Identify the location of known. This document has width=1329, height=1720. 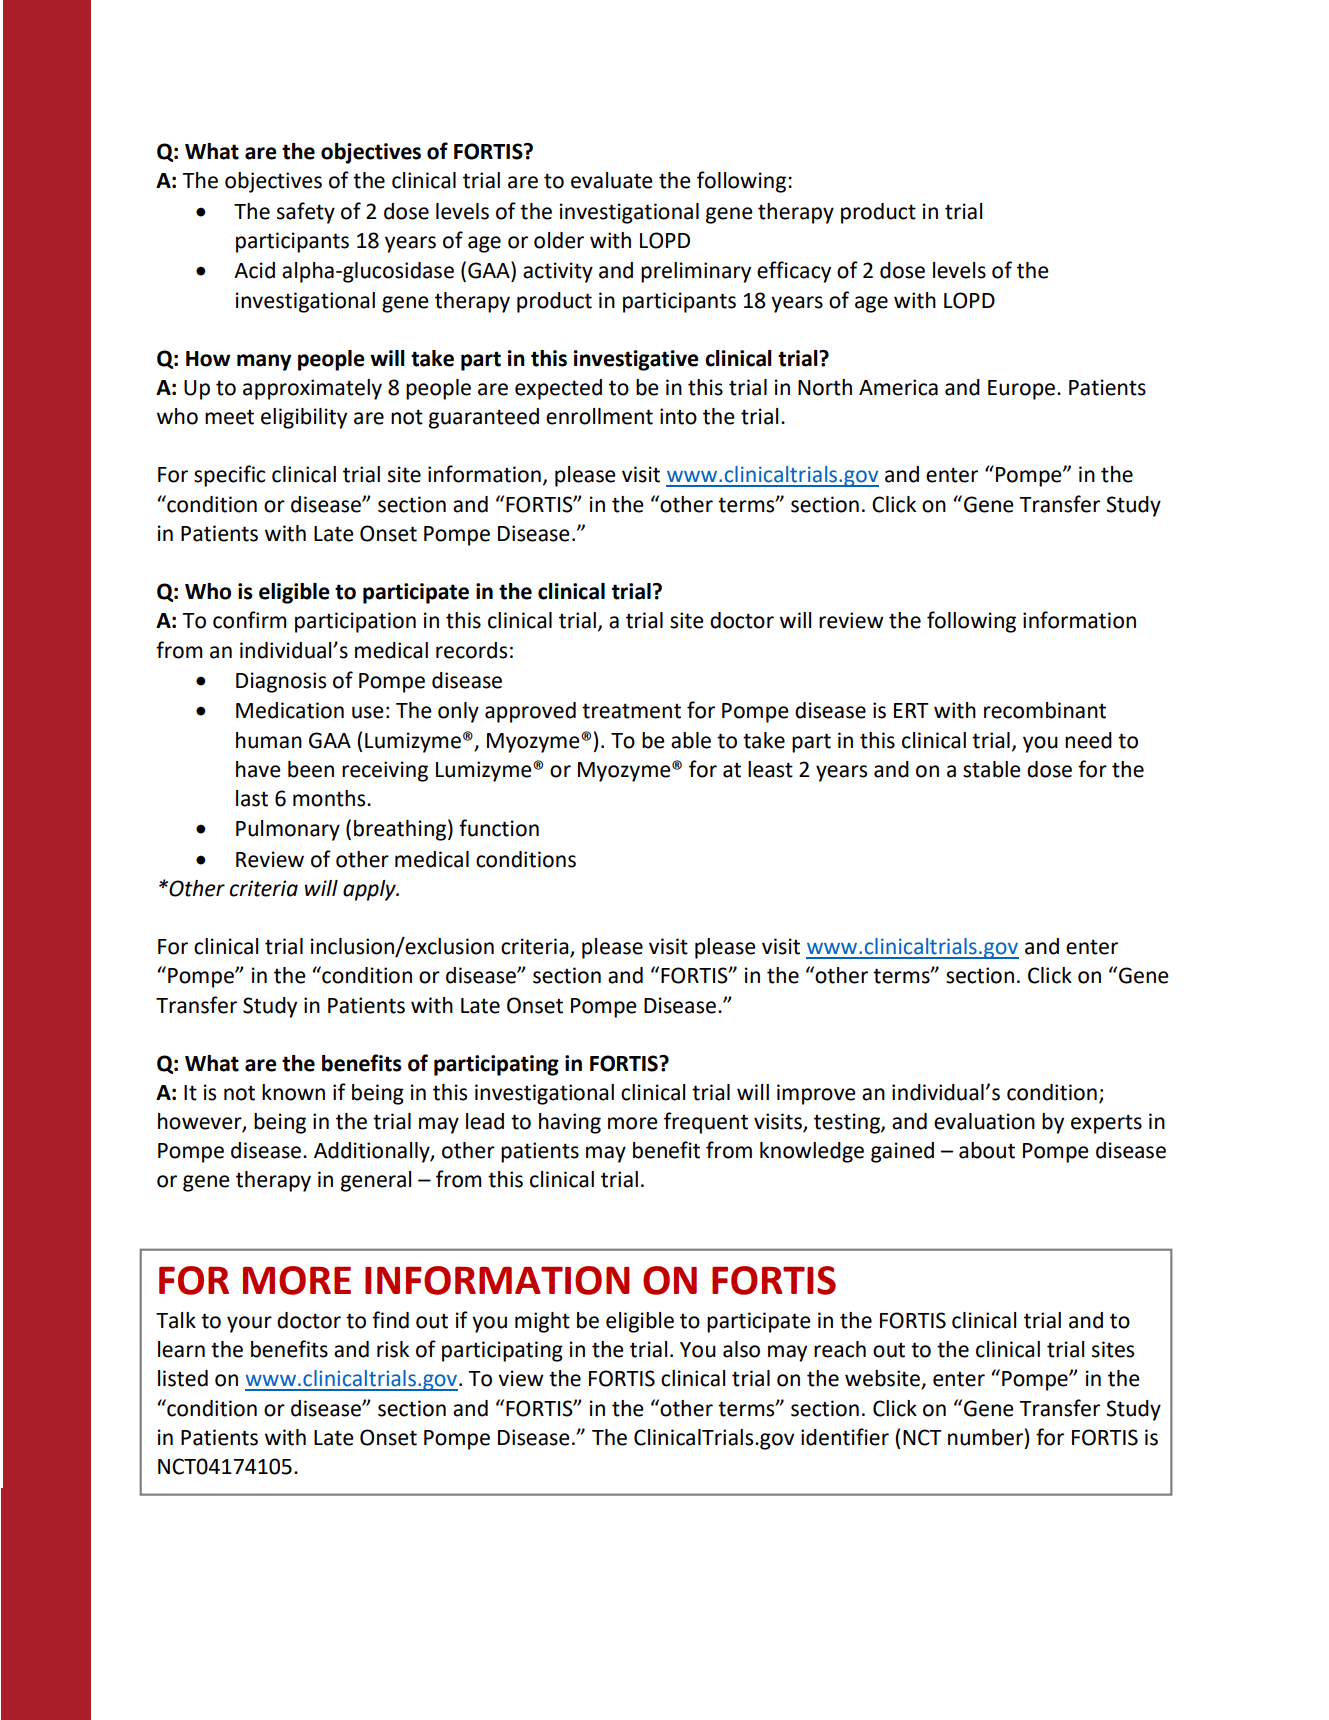
(293, 1092).
